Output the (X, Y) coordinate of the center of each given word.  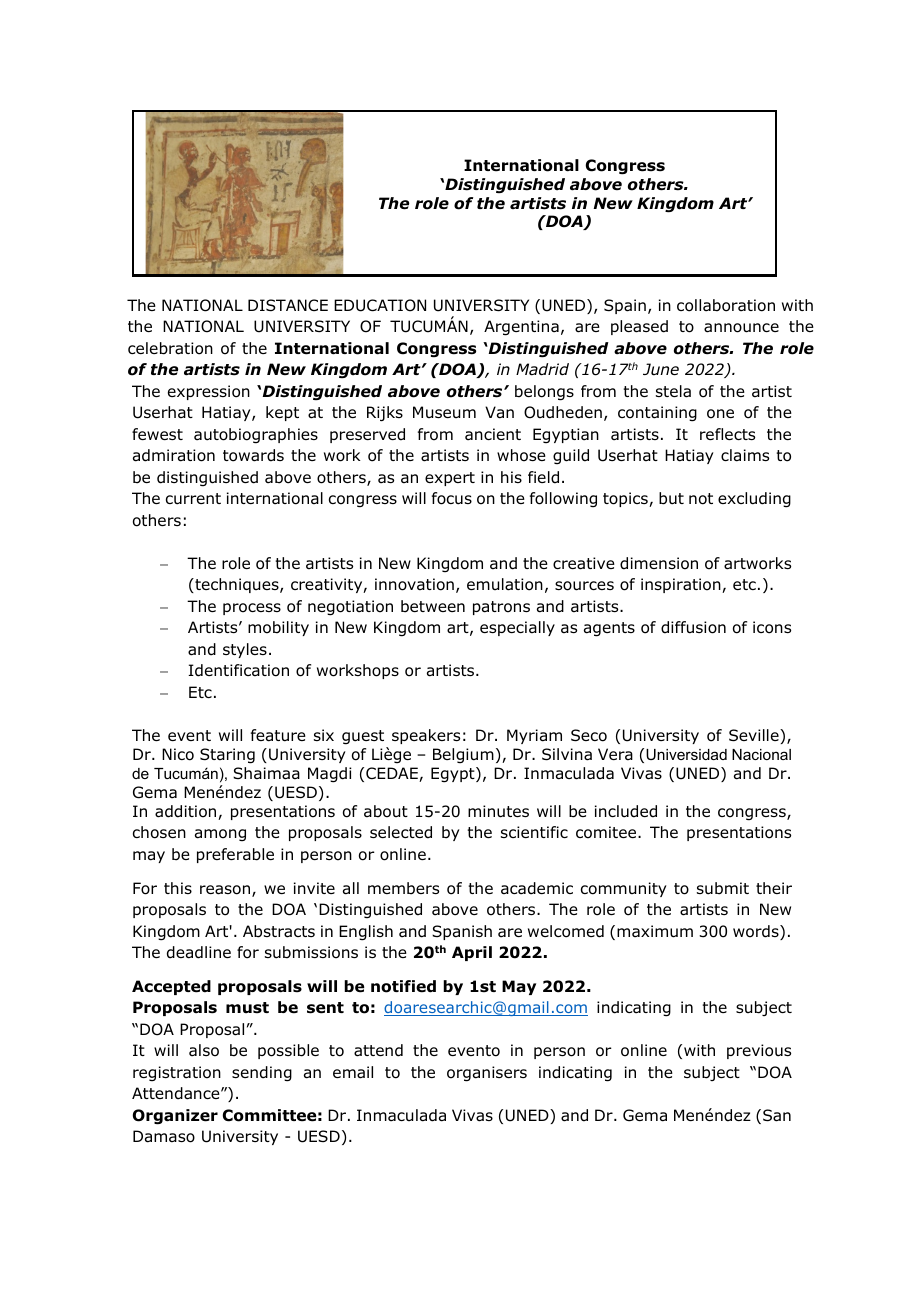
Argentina (521, 328)
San (777, 1115)
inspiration (682, 585)
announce (741, 328)
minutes (498, 811)
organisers (487, 1074)
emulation (505, 584)
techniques (237, 585)
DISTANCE (288, 305)
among (220, 835)
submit (723, 888)
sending (262, 1074)
